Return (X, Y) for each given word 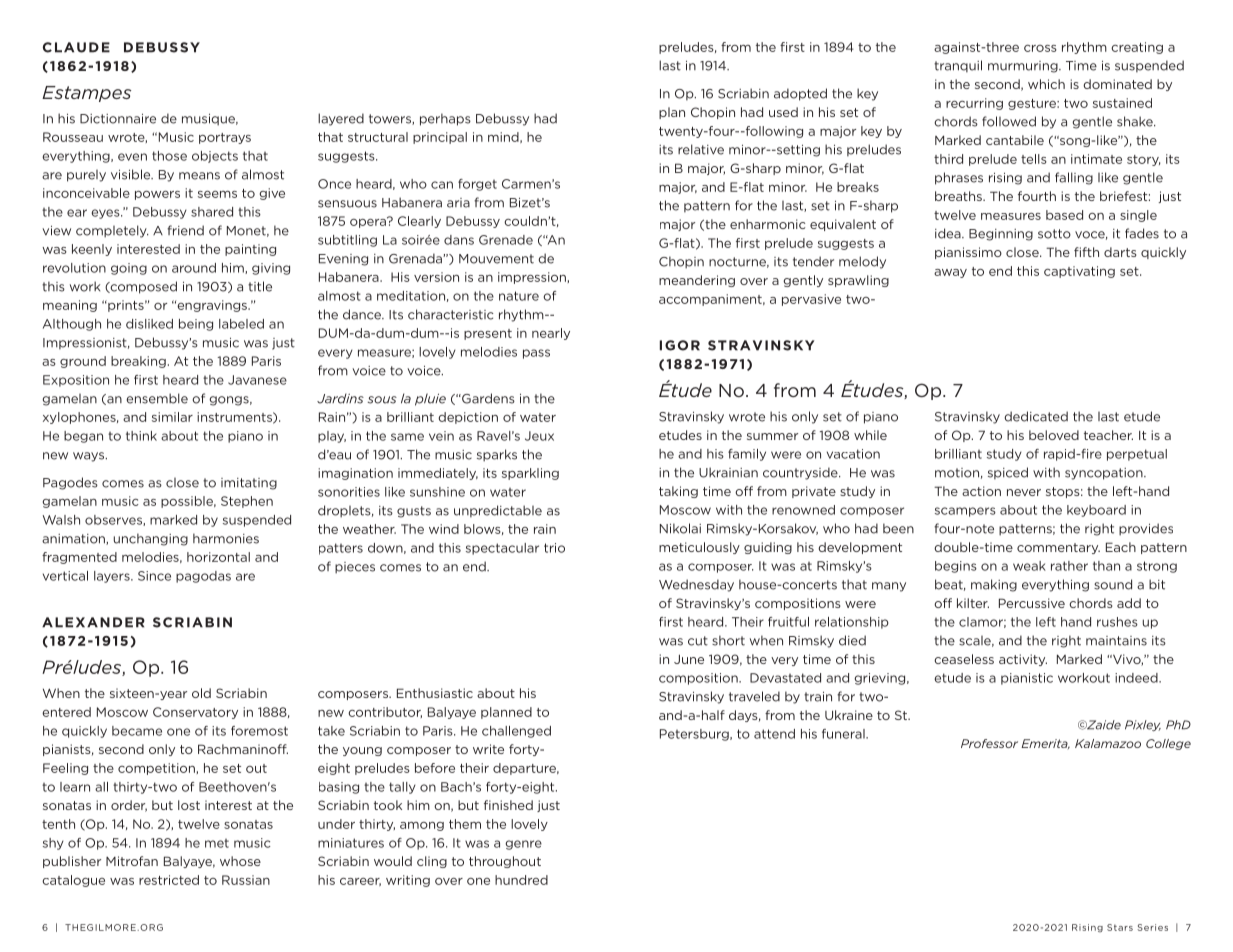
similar (172, 417)
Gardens (487, 398)
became (137, 731)
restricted (169, 880)
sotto (1054, 234)
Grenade (506, 240)
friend (185, 230)
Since (154, 576)
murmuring (1024, 67)
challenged (516, 732)
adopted (800, 94)
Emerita (1045, 744)
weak (1029, 566)
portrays (225, 138)
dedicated (1036, 416)
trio (554, 548)
